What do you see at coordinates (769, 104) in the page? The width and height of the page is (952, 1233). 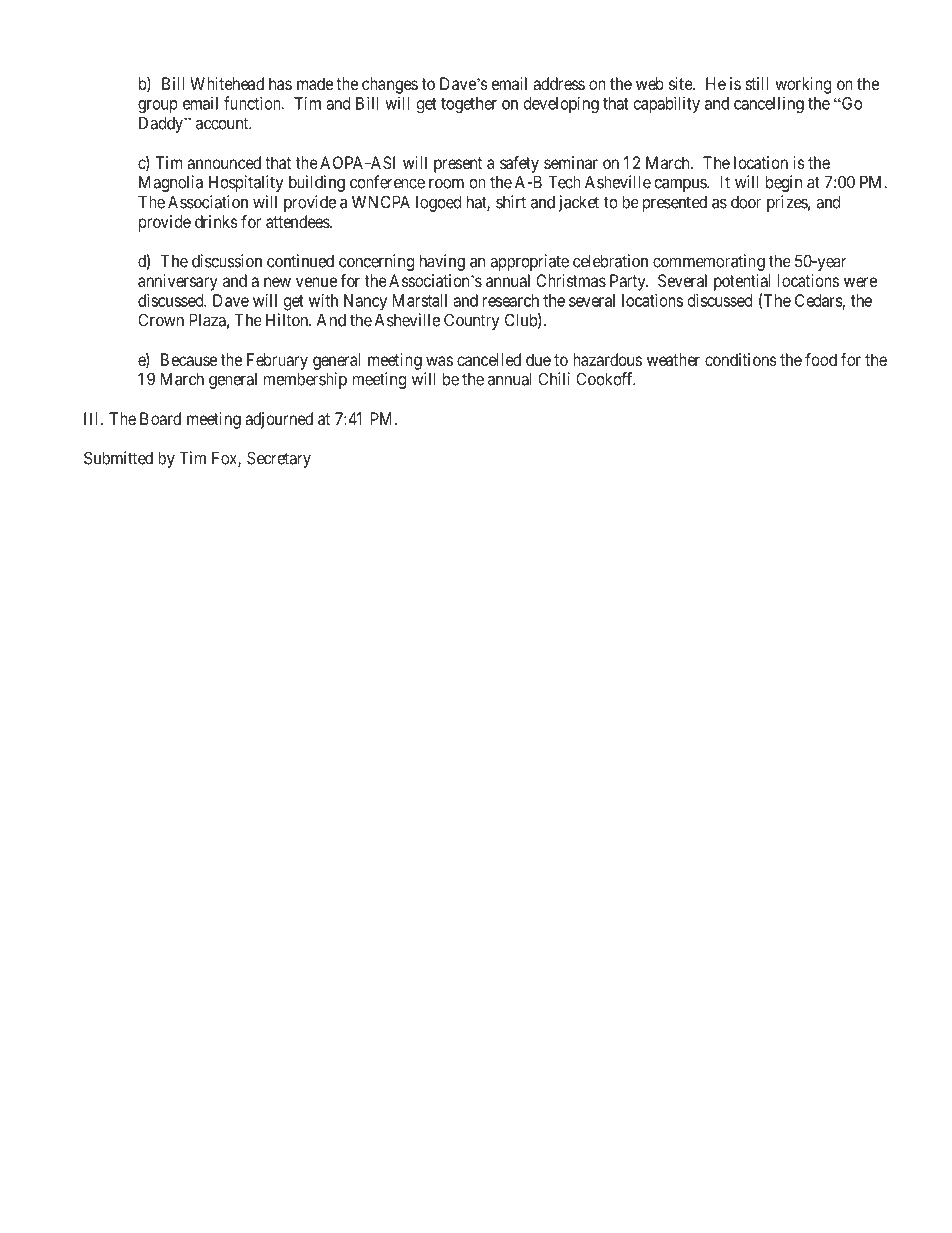 I see `cancelling` at bounding box center [769, 104].
